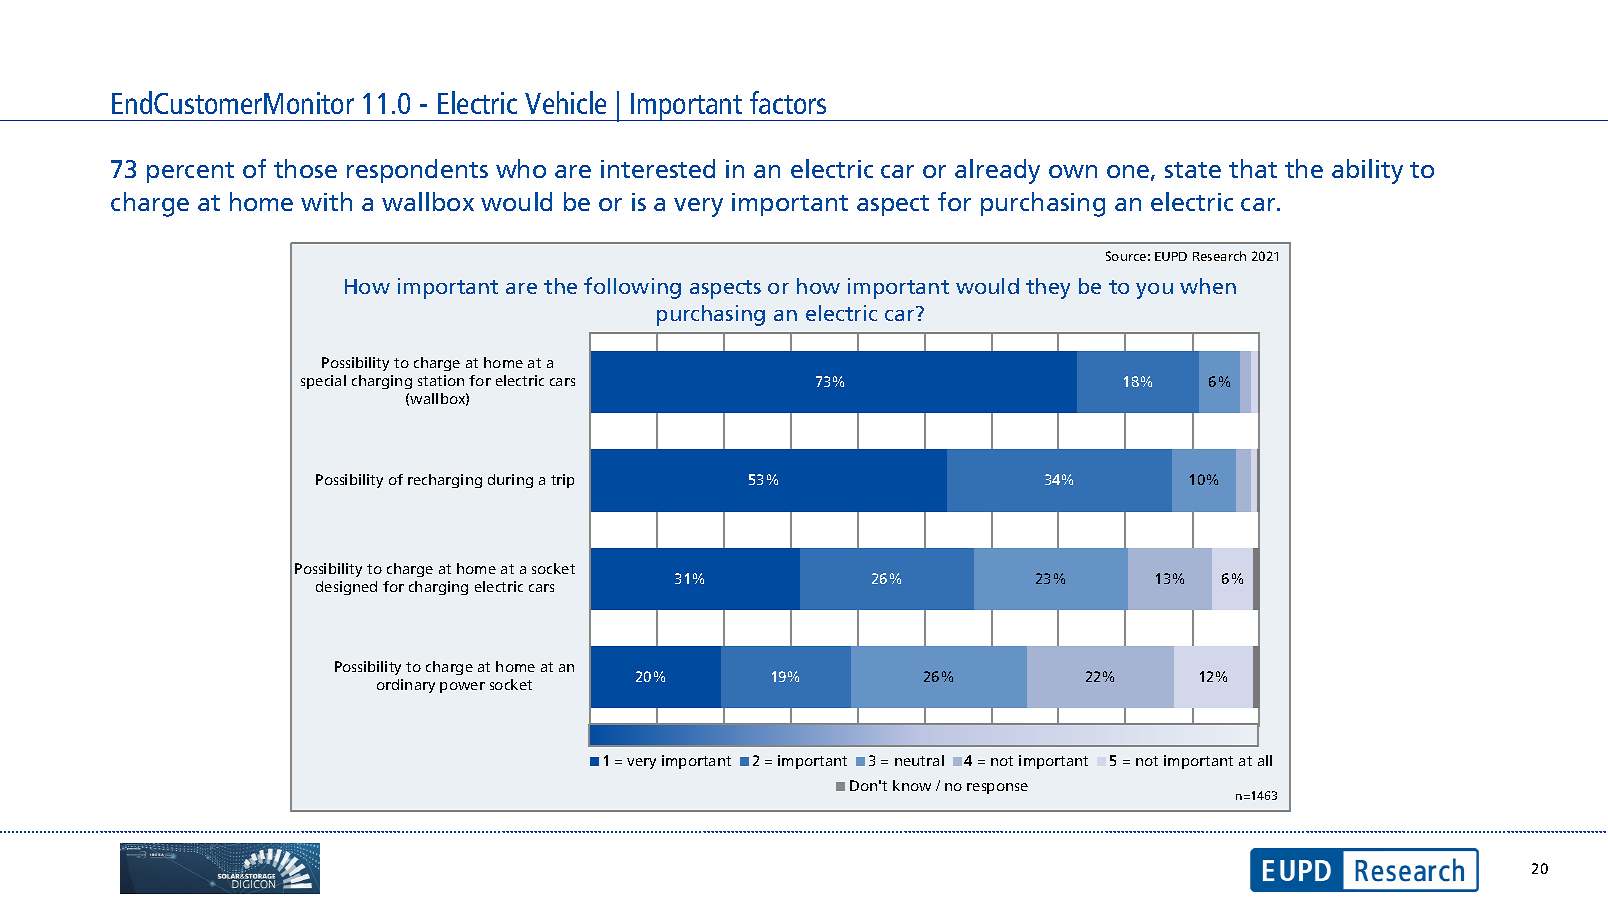 The width and height of the screenshot is (1608, 904). I want to click on ordinary, so click(406, 686).
